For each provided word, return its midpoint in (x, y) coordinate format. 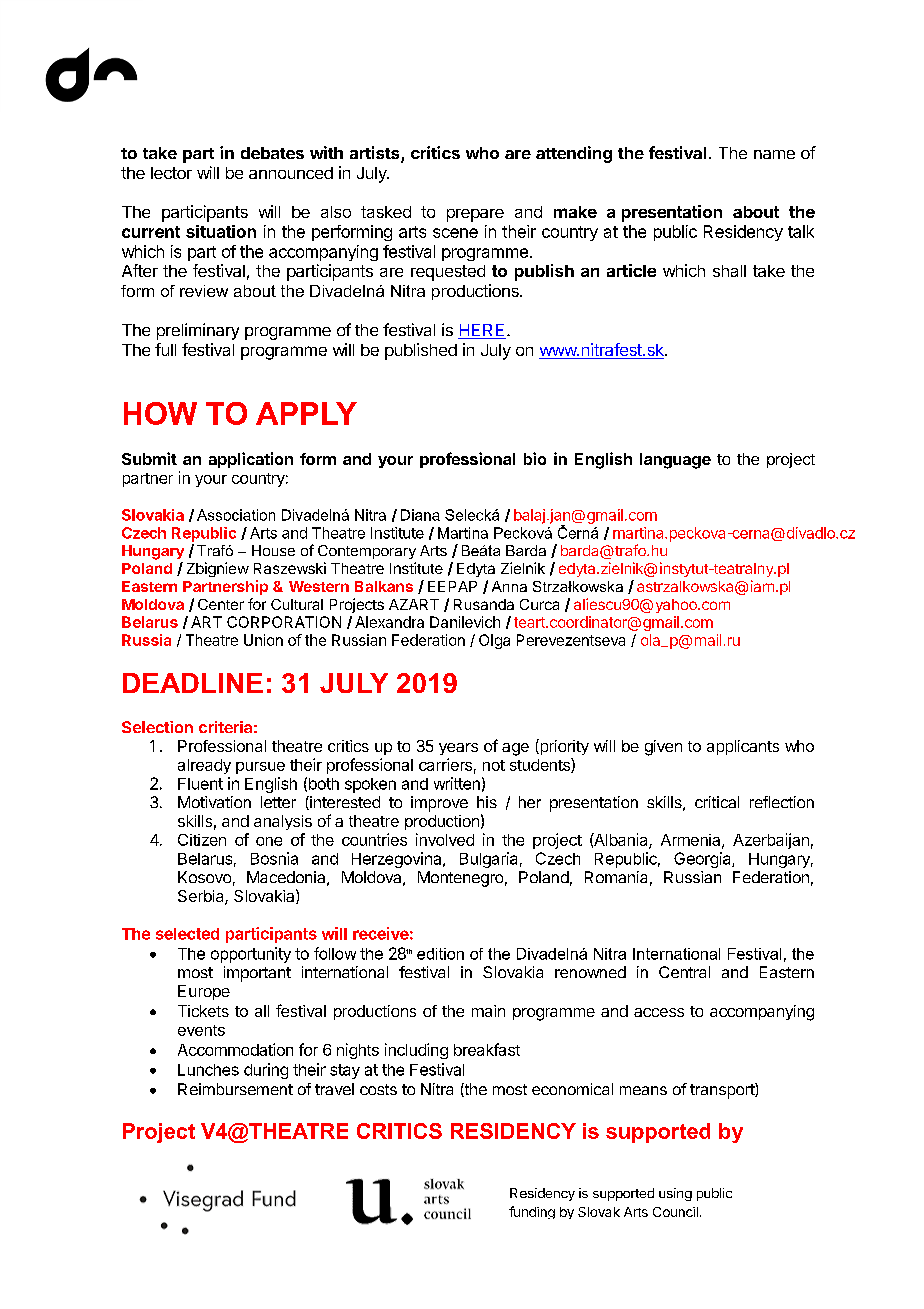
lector (171, 173)
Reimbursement (235, 1089)
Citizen (202, 840)
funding (532, 1212)
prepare (475, 215)
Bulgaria (488, 860)
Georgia (703, 860)
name (774, 154)
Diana (420, 515)
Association (236, 515)
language (675, 461)
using (675, 1194)
